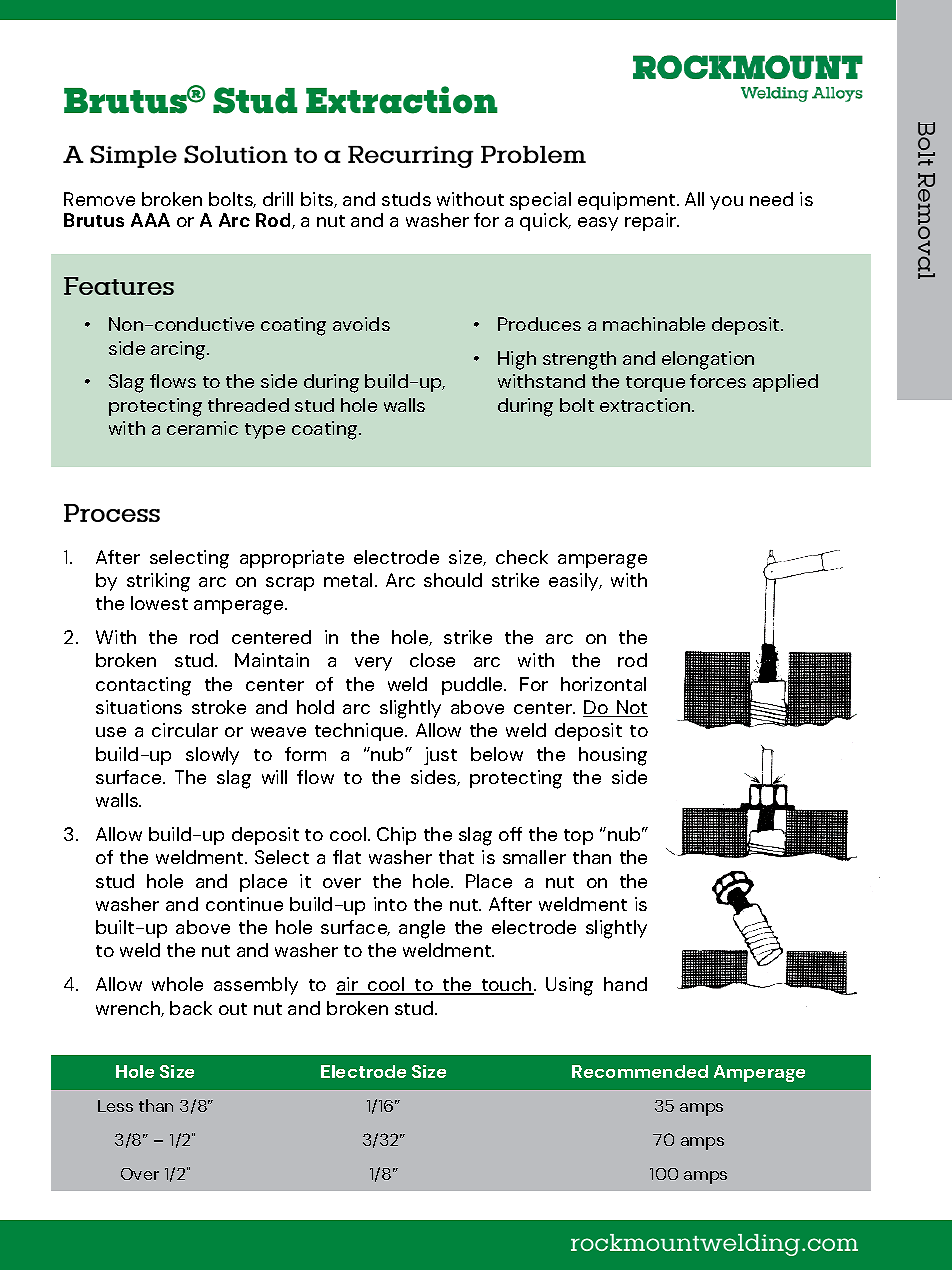 Image resolution: width=952 pixels, height=1270 pixels. Describe the element at coordinates (150, 220) in the image. I see `AAA` at that location.
